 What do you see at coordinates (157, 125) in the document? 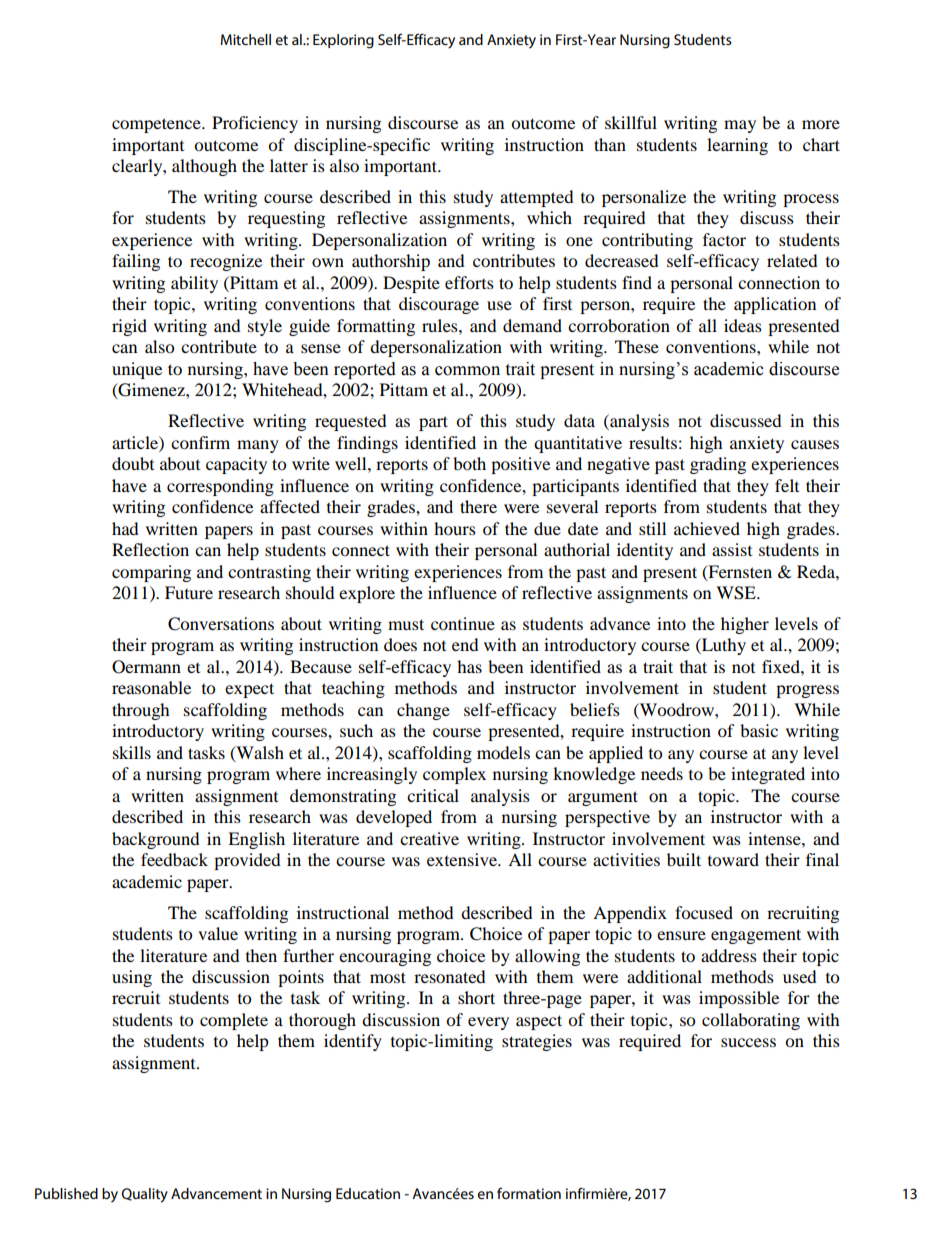
I see `competence` at bounding box center [157, 125].
